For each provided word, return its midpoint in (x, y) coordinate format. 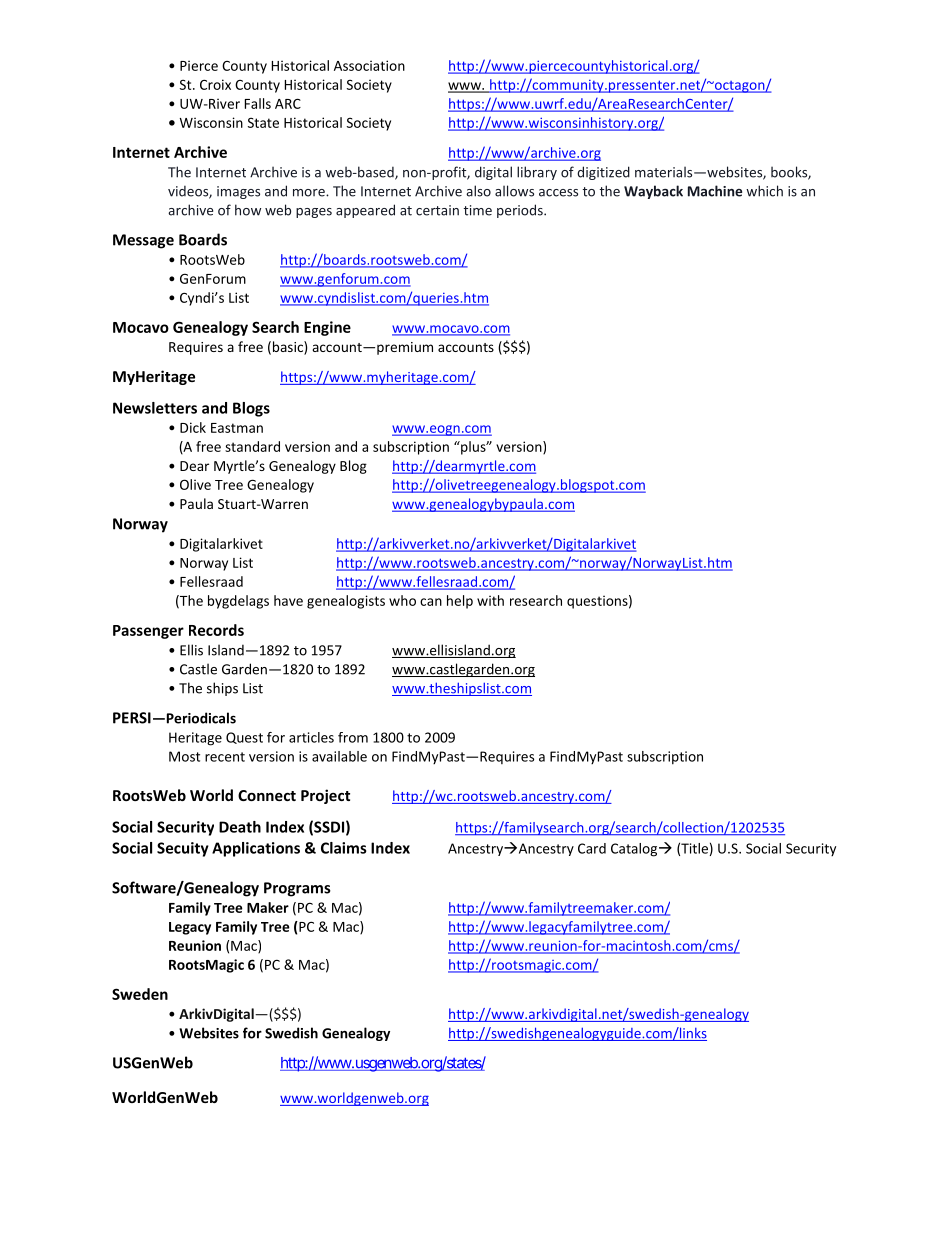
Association (369, 65)
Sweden (140, 994)
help (460, 602)
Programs (297, 889)
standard (252, 446)
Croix (215, 84)
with (490, 600)
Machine (715, 191)
